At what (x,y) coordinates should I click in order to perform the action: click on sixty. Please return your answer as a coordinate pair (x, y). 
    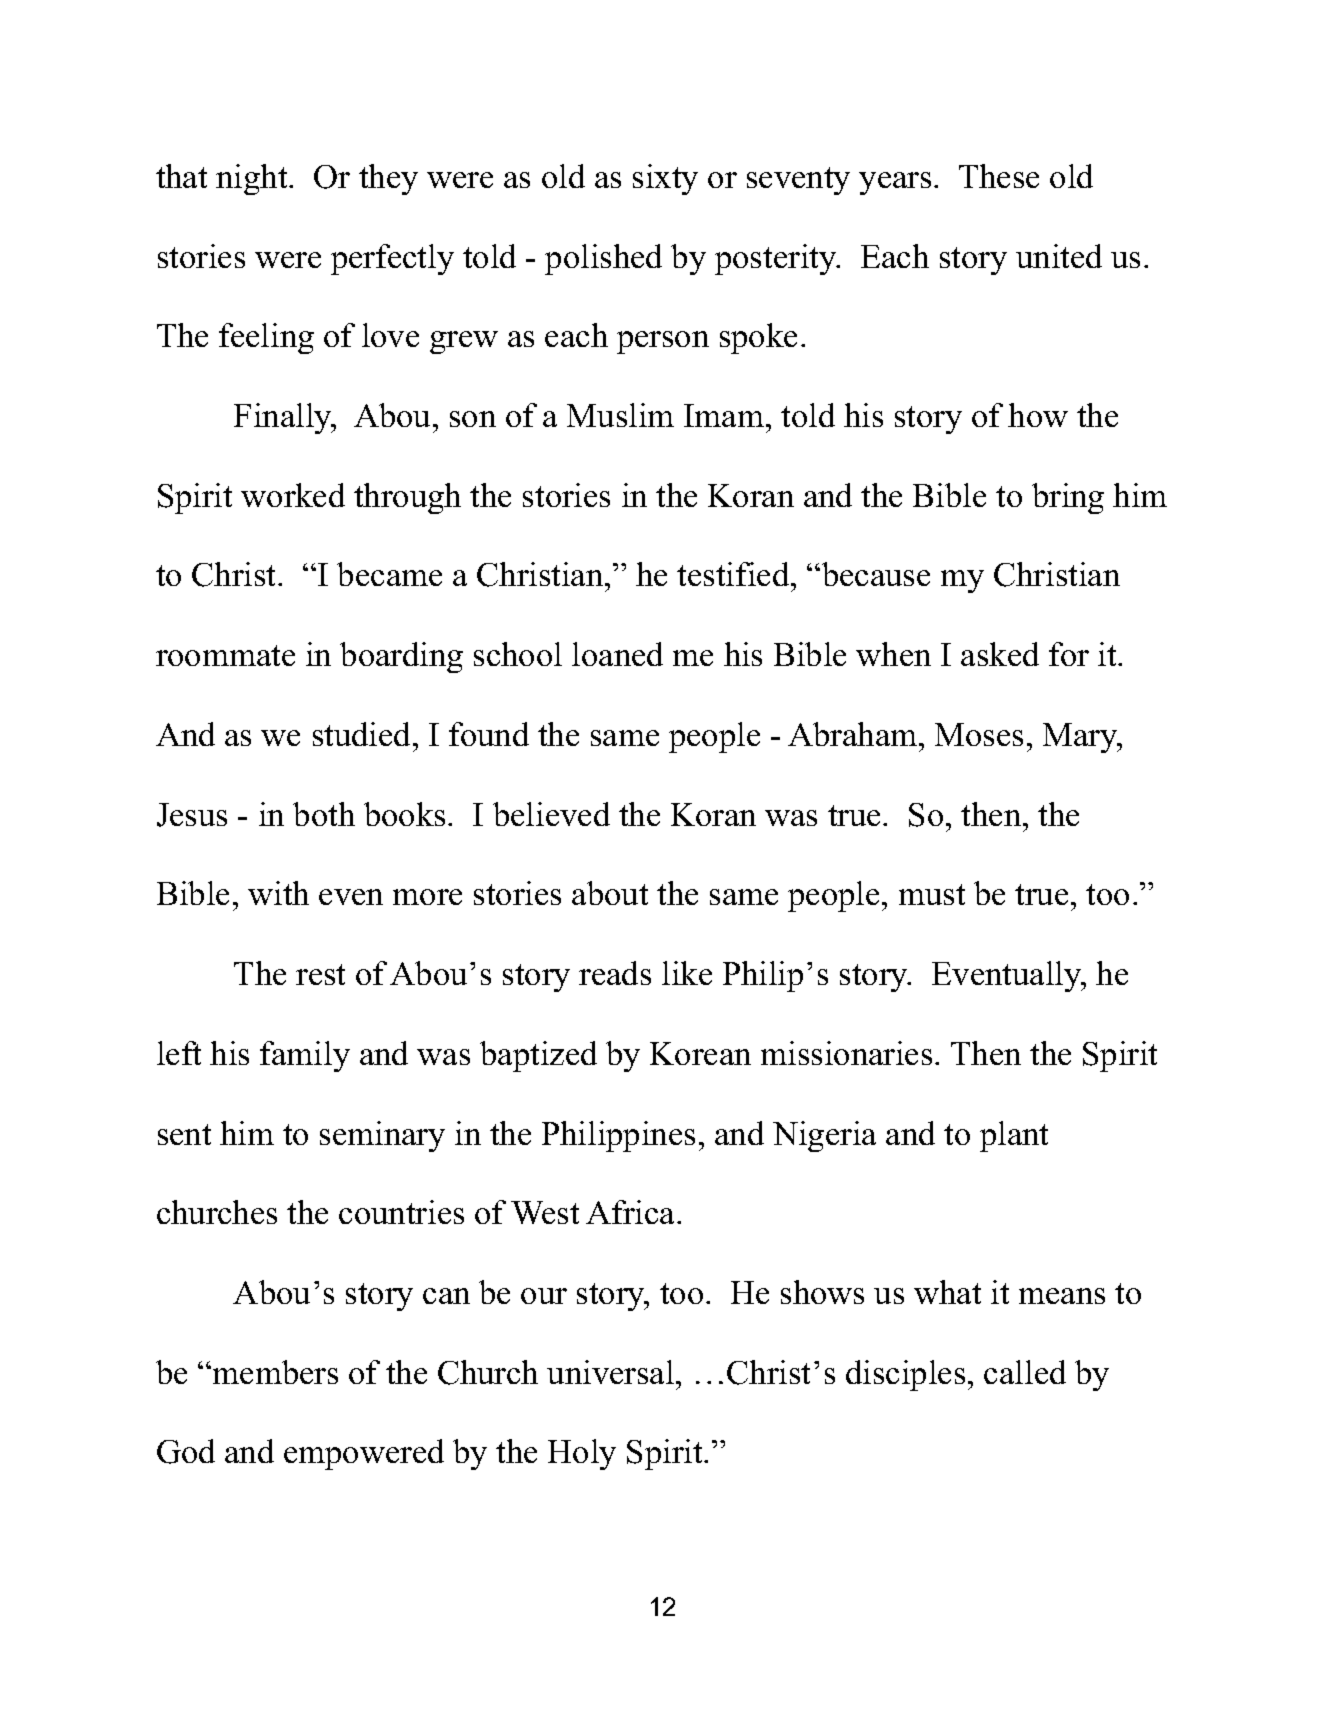
    Looking at the image, I should click on (665, 179).
